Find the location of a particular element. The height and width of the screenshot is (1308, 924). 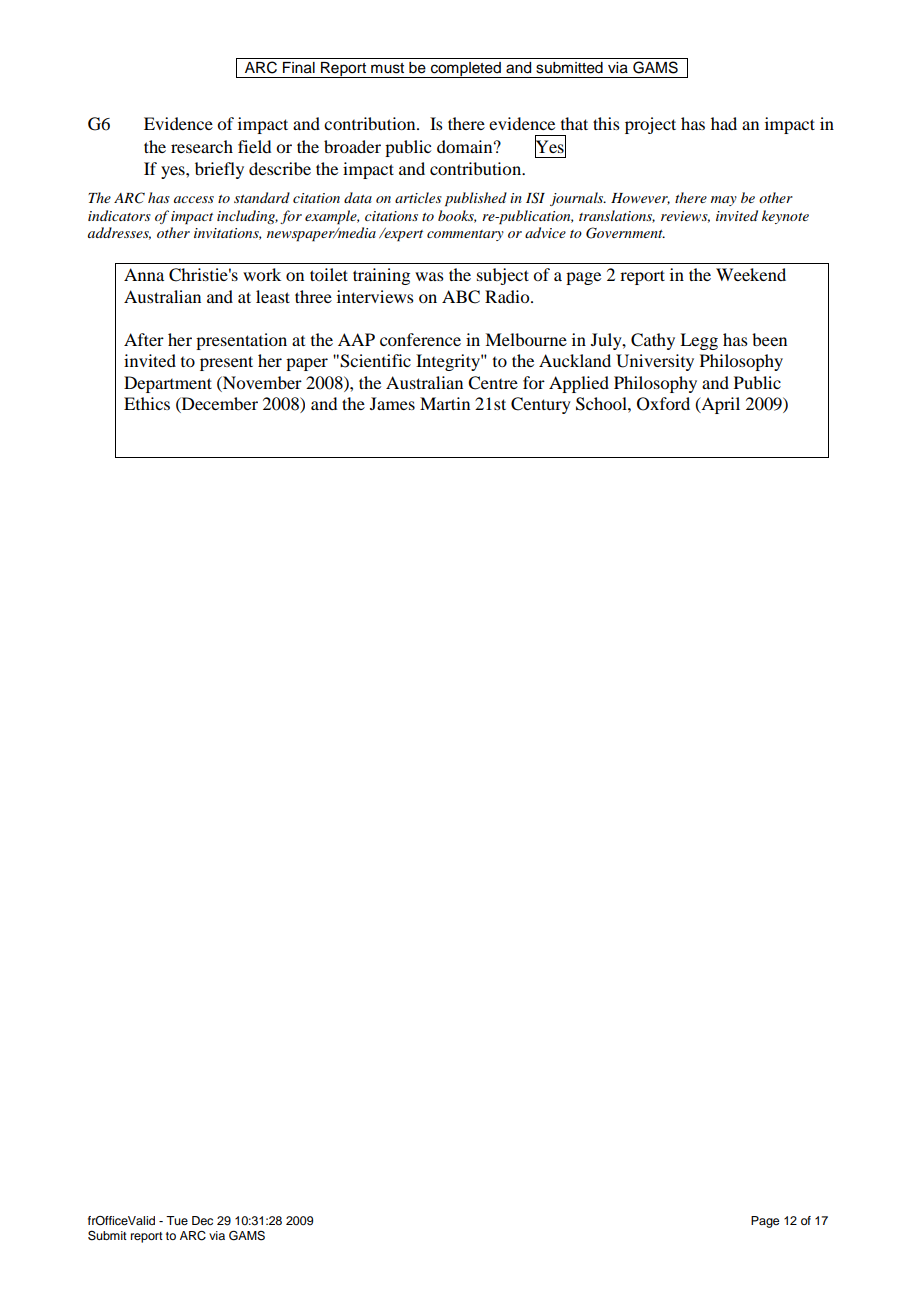

Centre is located at coordinates (493, 383).
